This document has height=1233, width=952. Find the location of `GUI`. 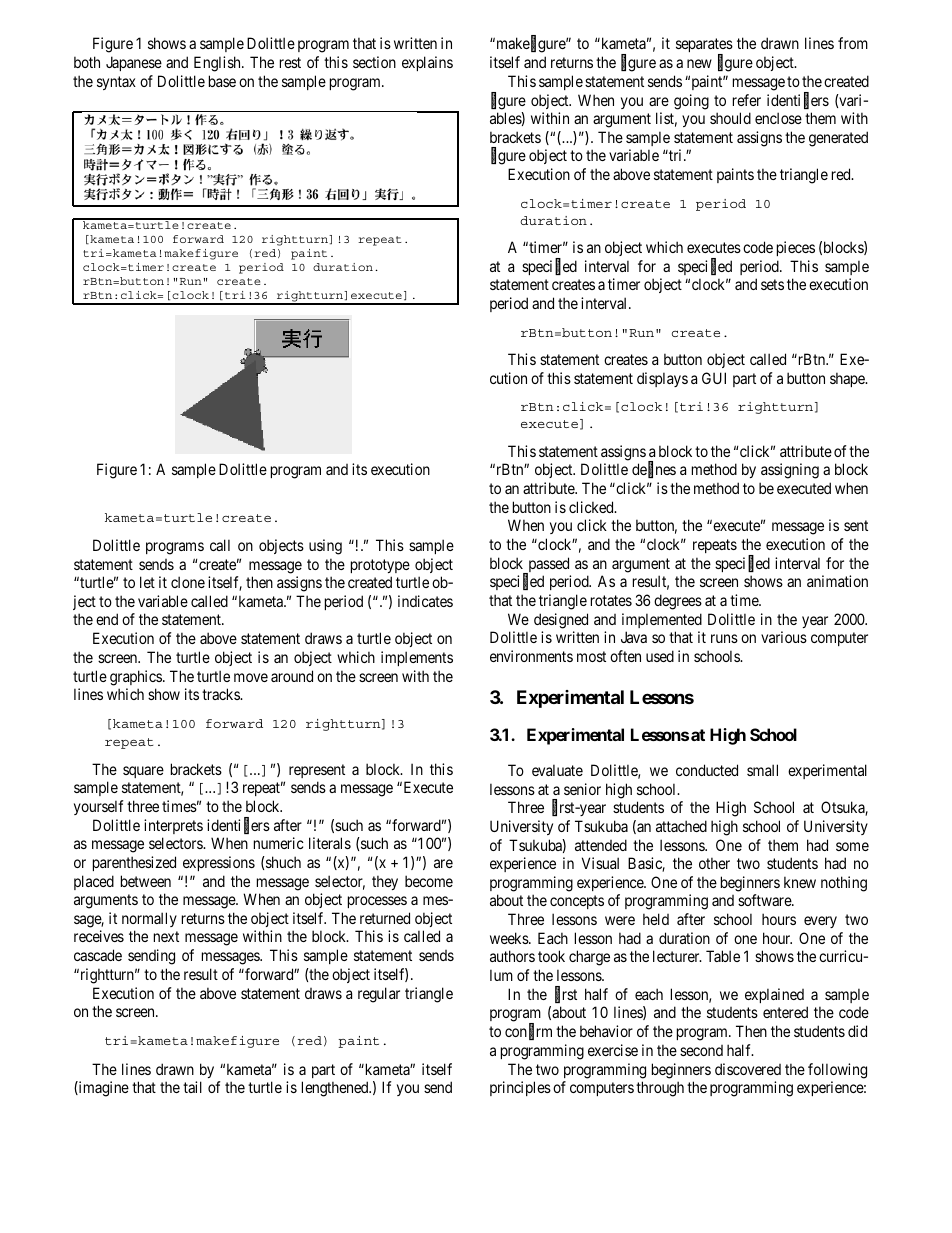

GUI is located at coordinates (714, 378).
